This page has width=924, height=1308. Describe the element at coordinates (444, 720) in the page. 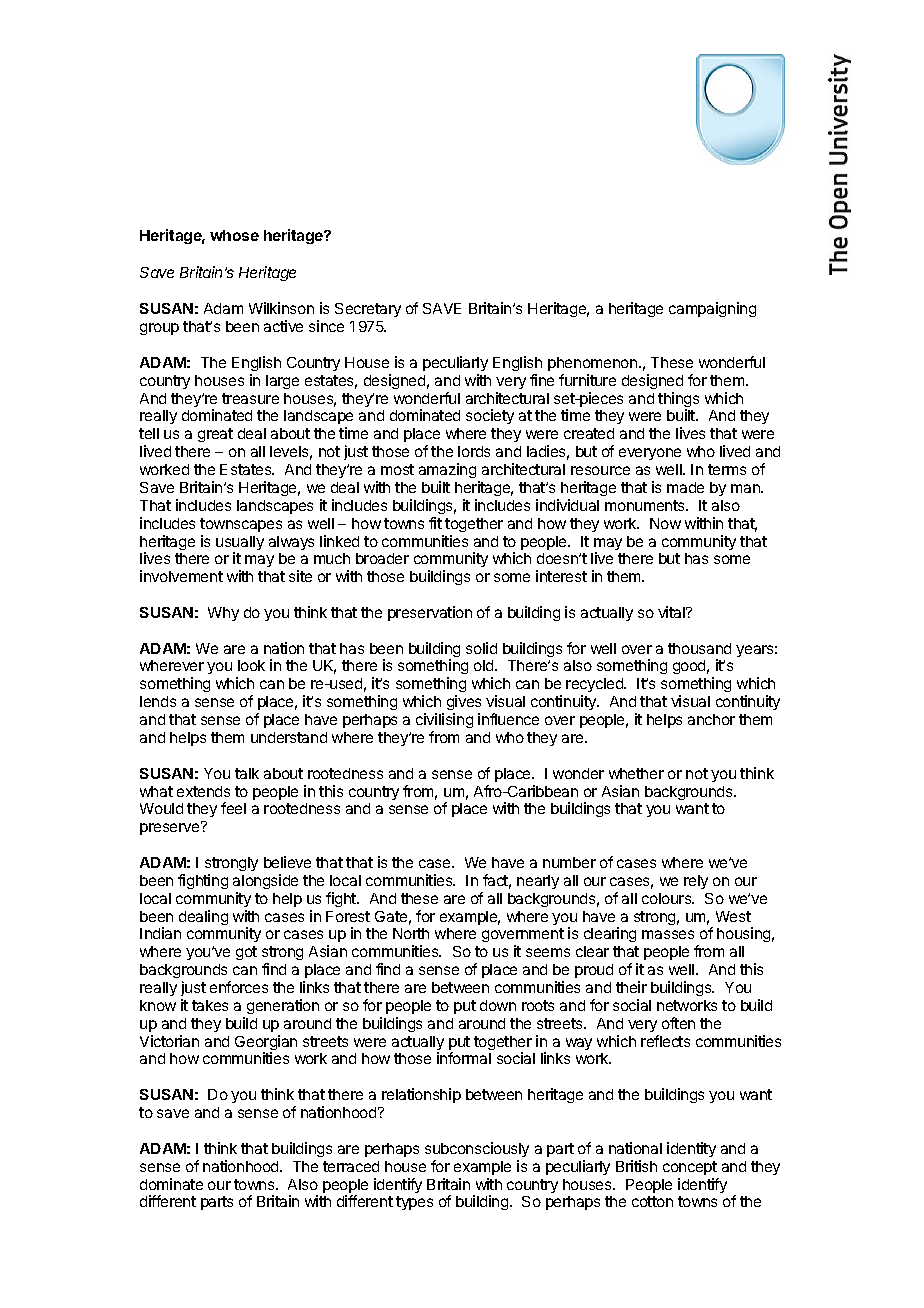

I see `civilising` at that location.
